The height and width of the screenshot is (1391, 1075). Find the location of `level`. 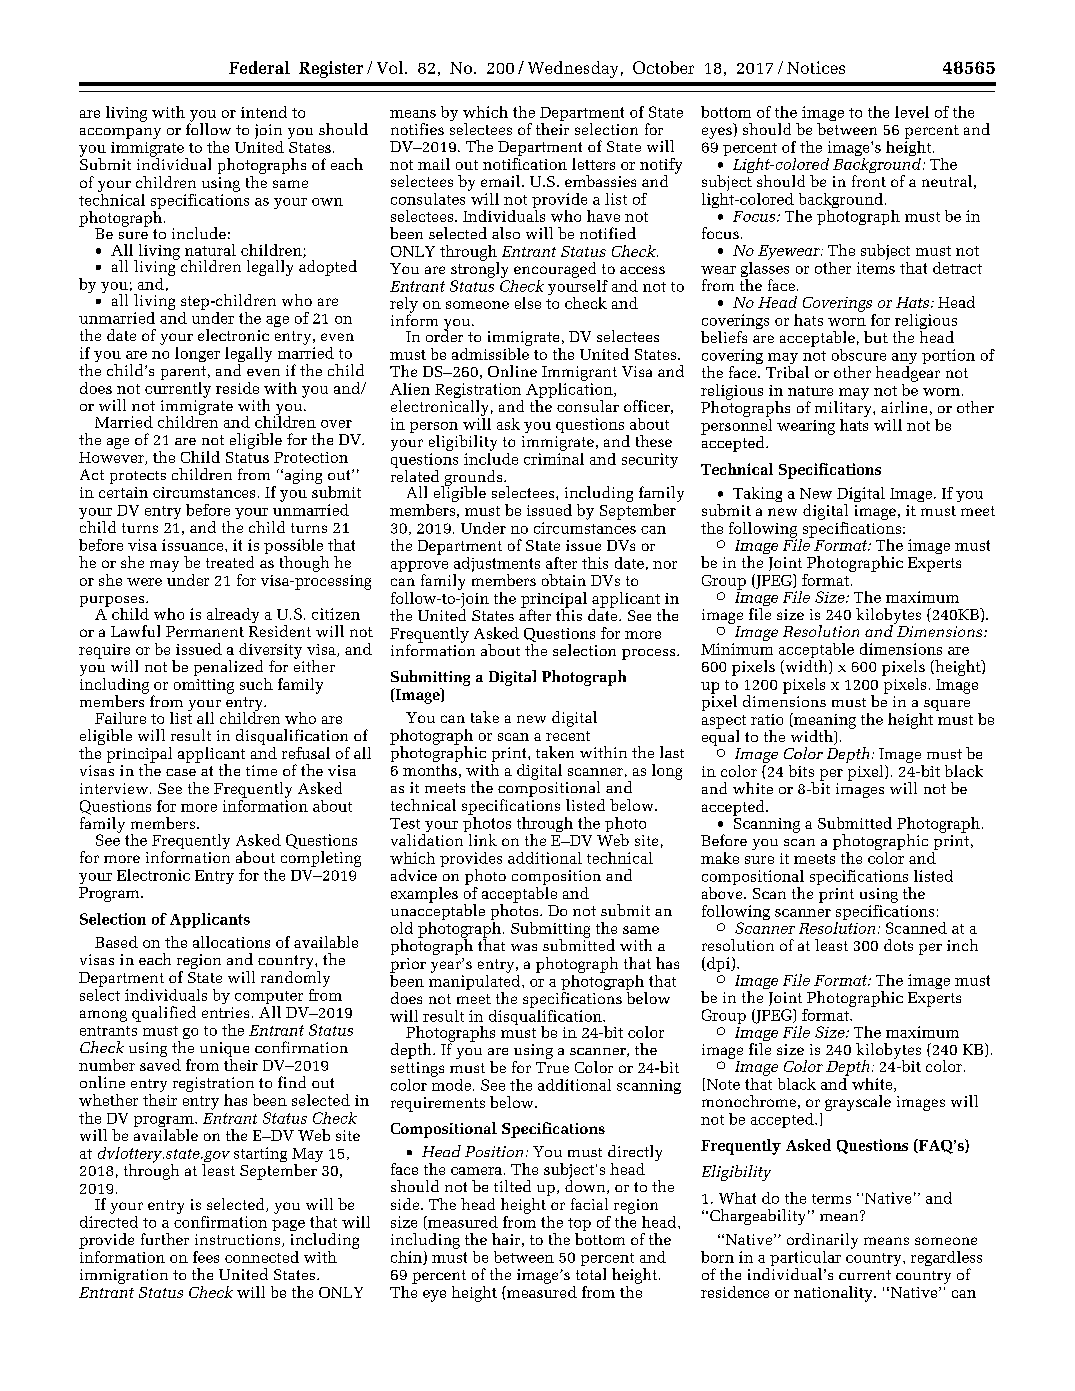

level is located at coordinates (912, 112).
